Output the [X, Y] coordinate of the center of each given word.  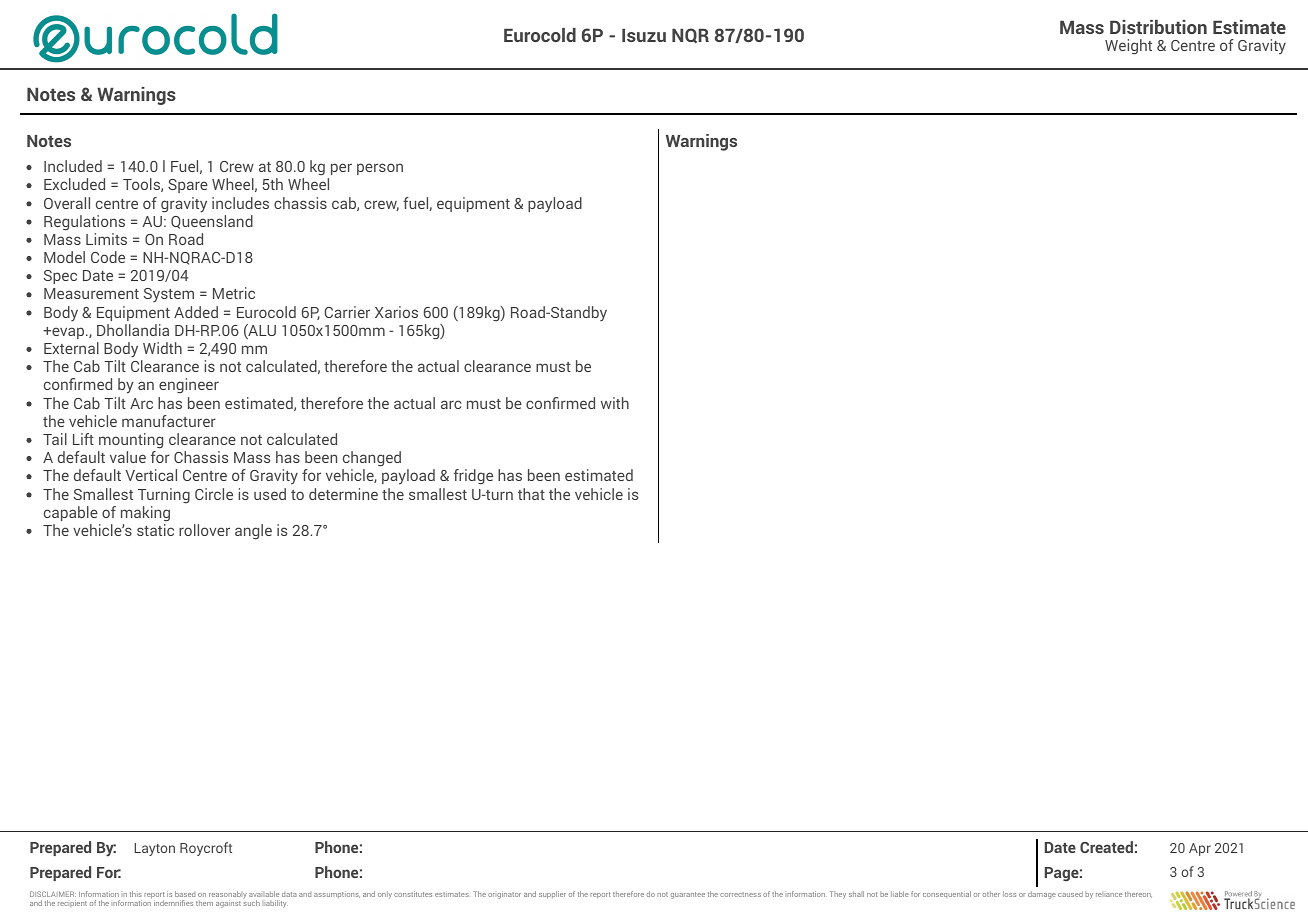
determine [343, 494]
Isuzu [644, 35]
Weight [1128, 47]
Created [1106, 847]
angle [253, 532]
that [531, 494]
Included [73, 166]
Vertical [151, 475]
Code [108, 257]
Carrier [347, 312]
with [615, 403]
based [185, 894]
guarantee [688, 895]
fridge [473, 476]
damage [1042, 895]
